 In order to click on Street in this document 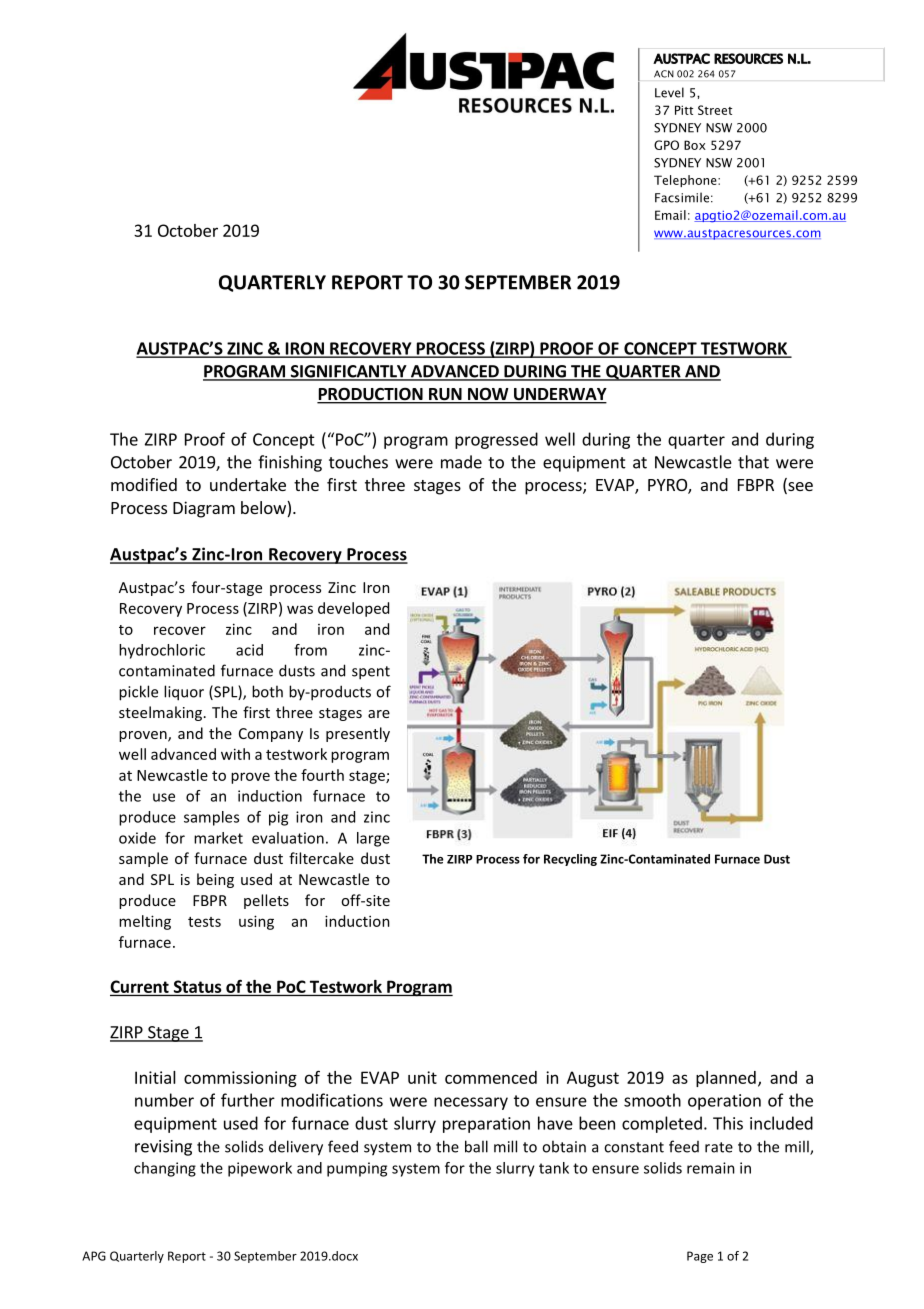, I will do `click(715, 110)`.
